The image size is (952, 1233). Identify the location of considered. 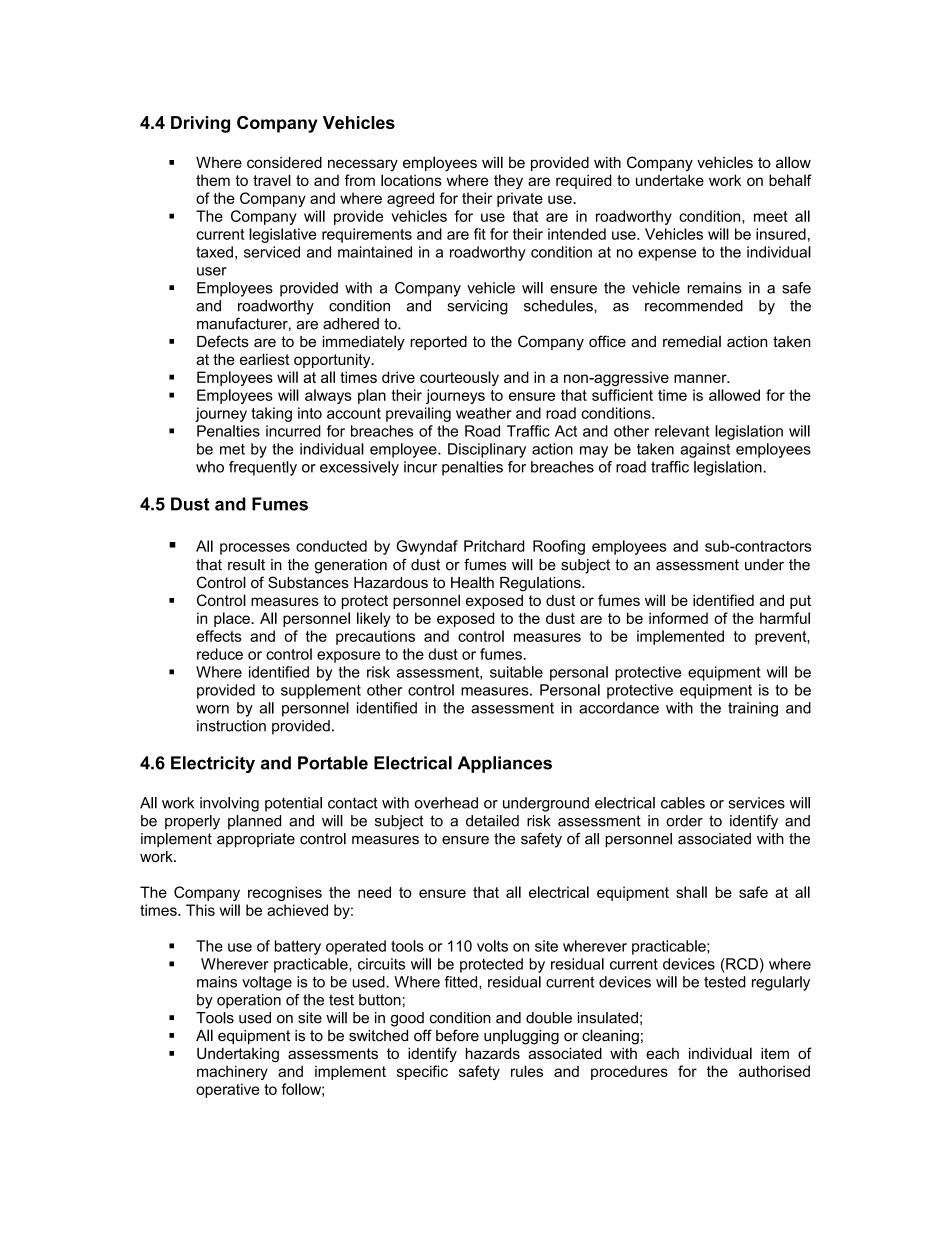
(284, 162).
